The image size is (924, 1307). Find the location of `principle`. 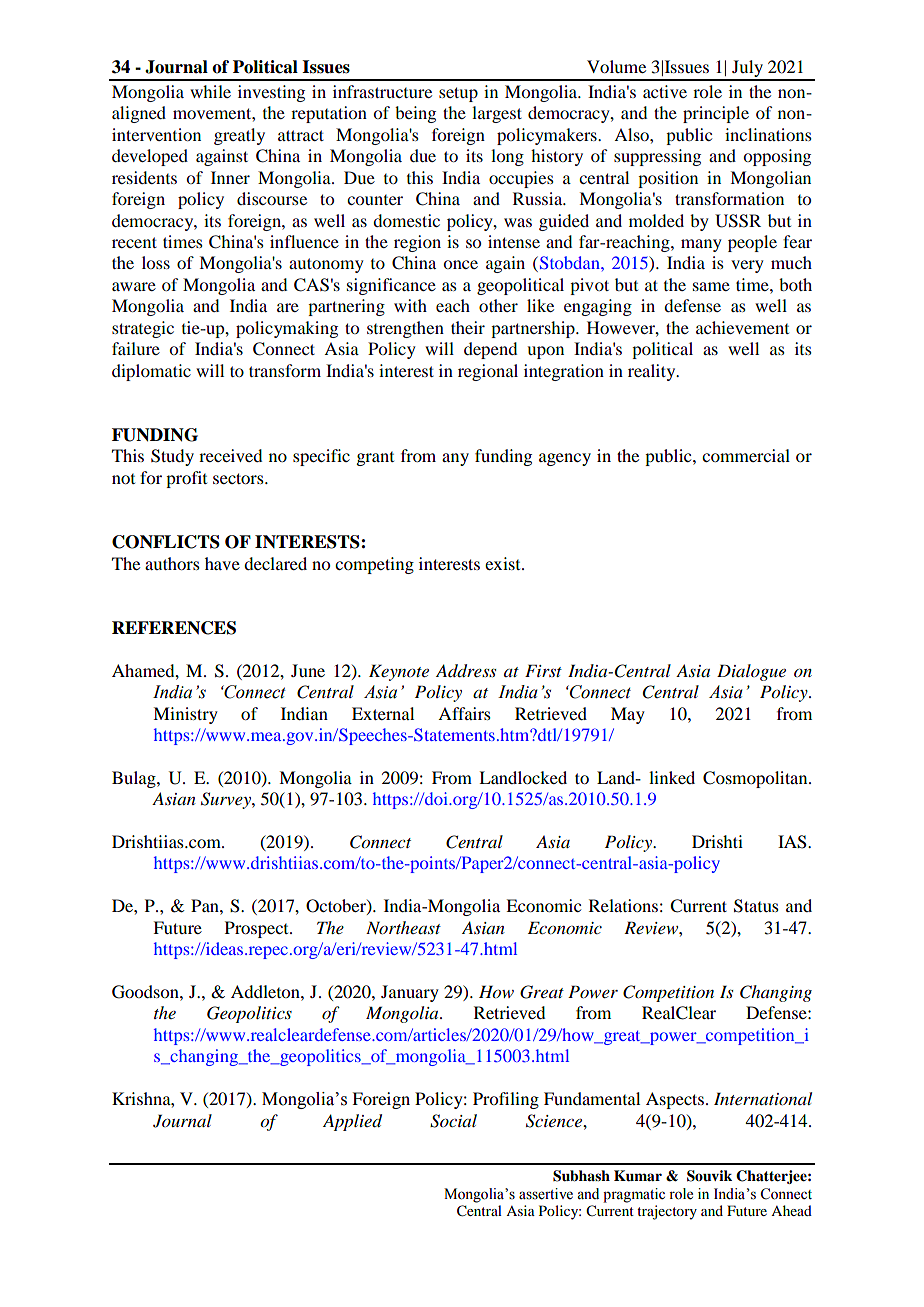

principle is located at coordinates (716, 114).
